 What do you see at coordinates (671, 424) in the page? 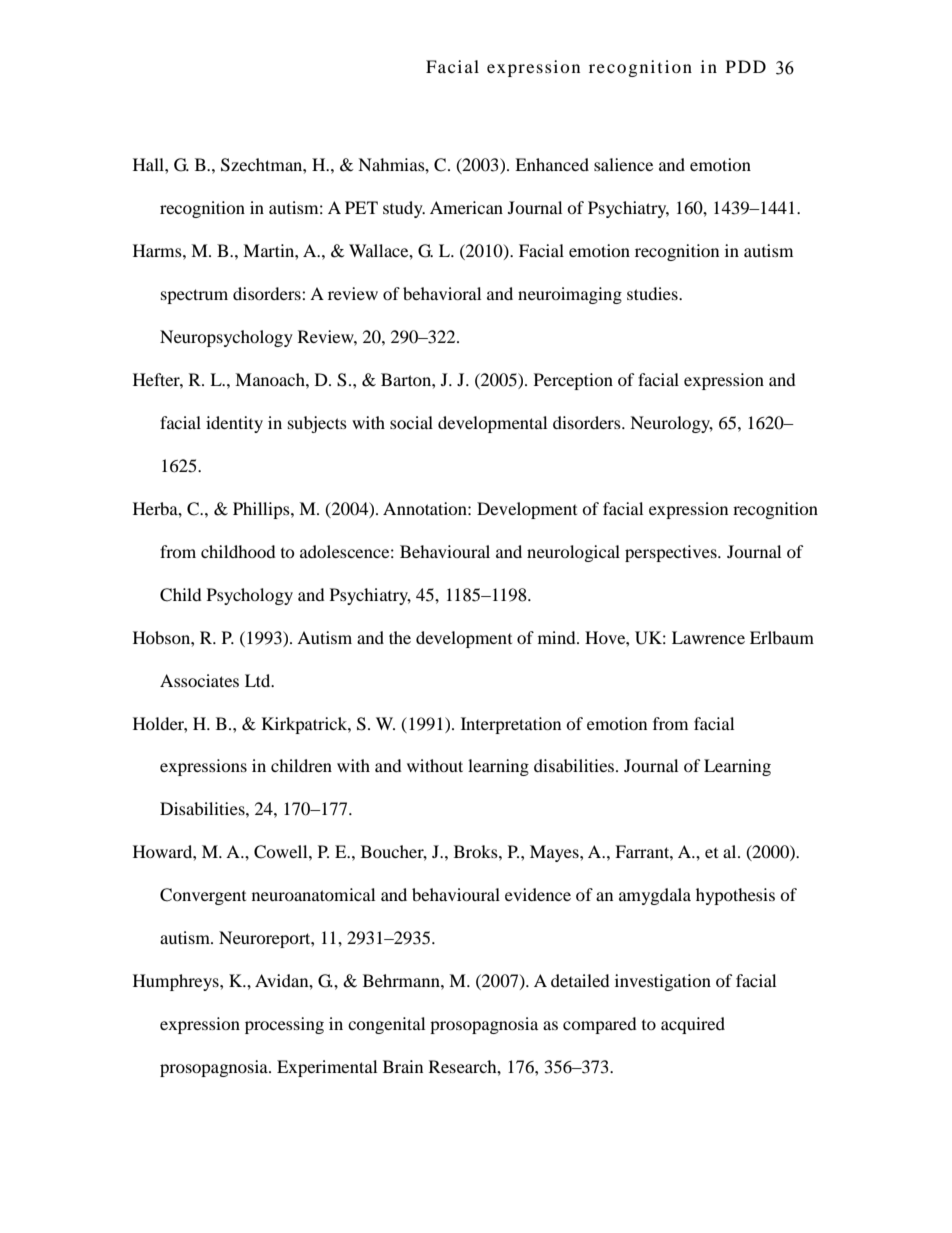
I see `Neurology` at bounding box center [671, 424].
